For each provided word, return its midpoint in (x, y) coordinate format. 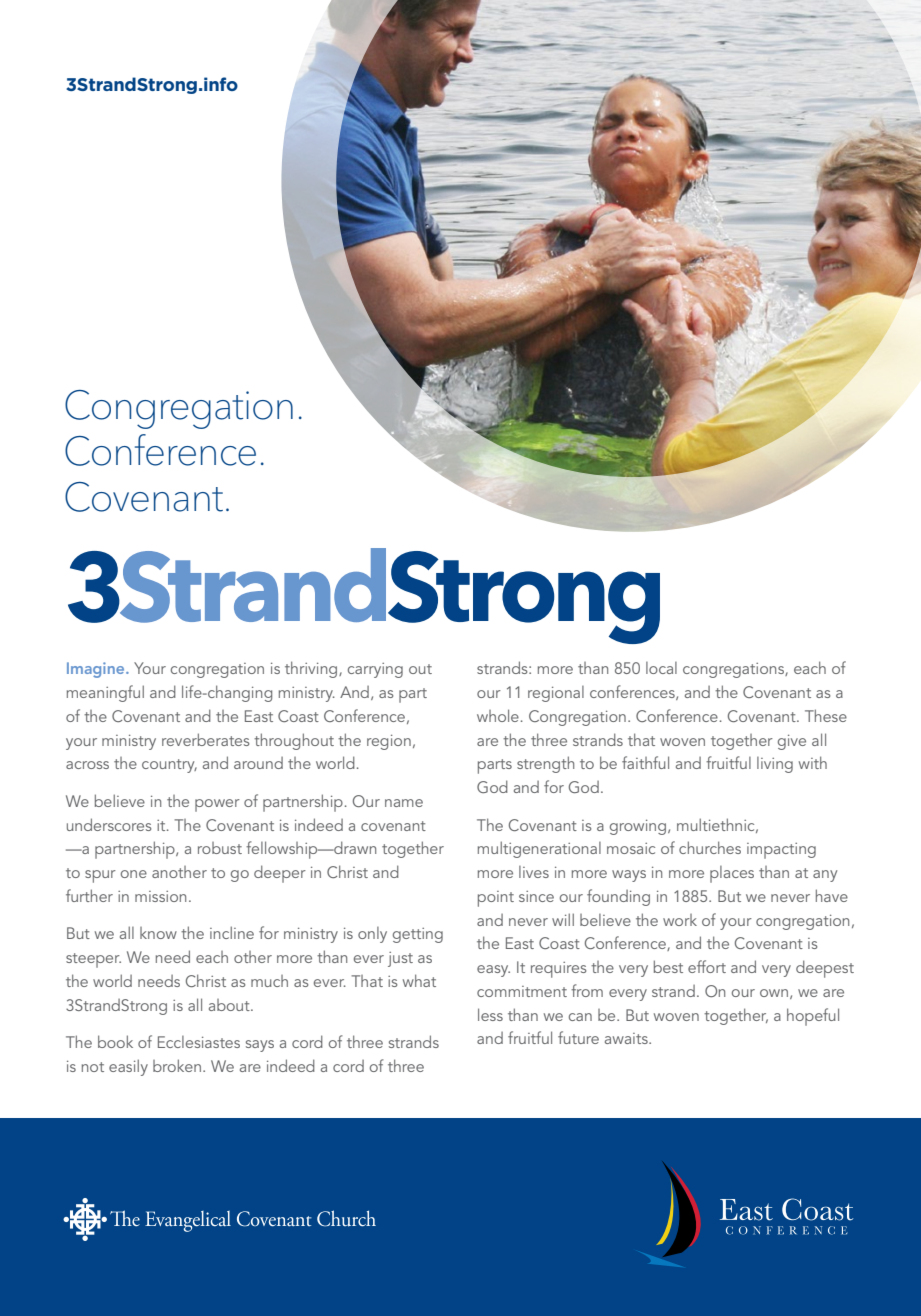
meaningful (105, 693)
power (217, 805)
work (680, 920)
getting (418, 935)
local (661, 668)
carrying (375, 670)
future (578, 1037)
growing (638, 827)
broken (177, 1065)
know (158, 933)
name (404, 803)
